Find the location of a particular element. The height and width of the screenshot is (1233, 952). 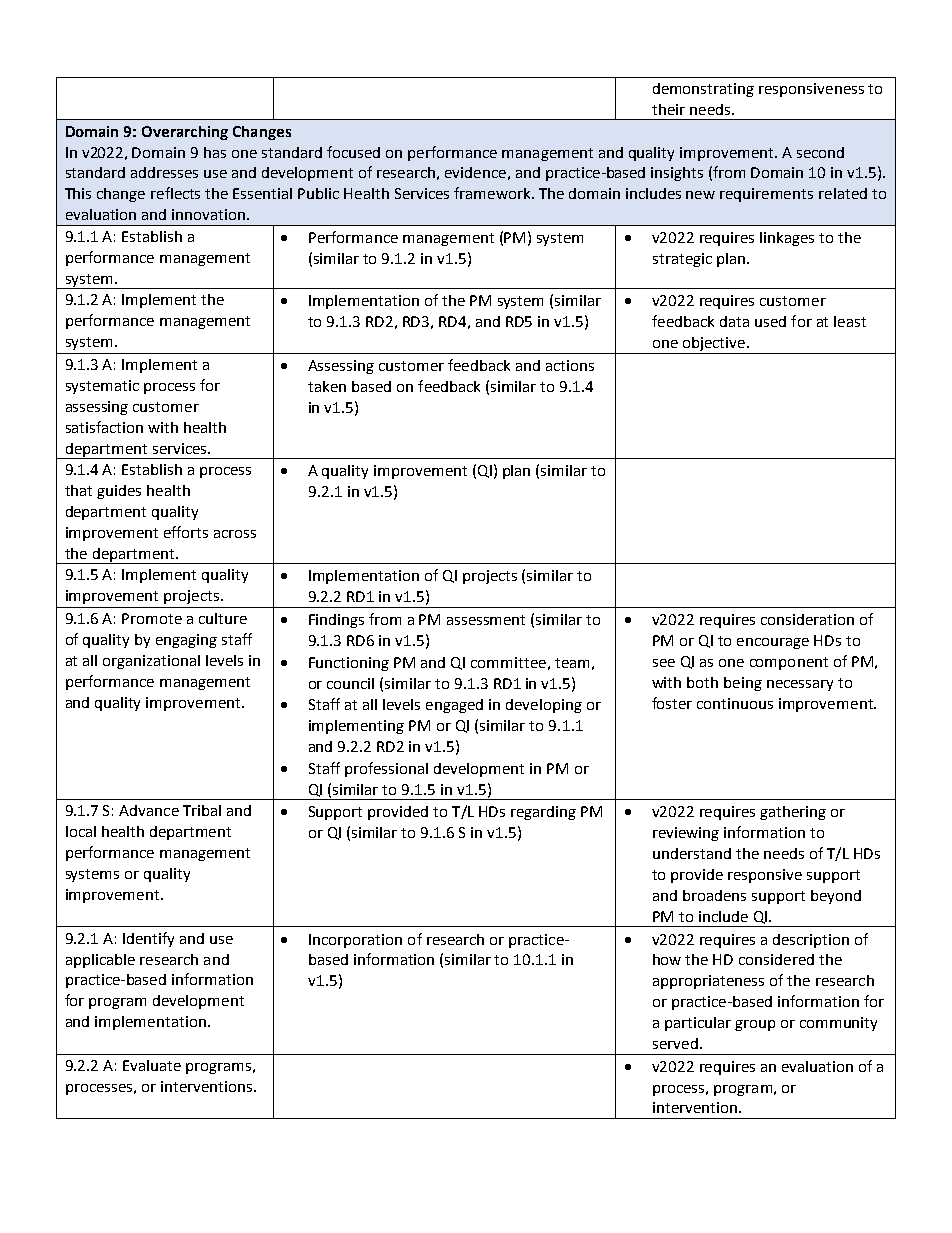

Overarching is located at coordinates (185, 133).
